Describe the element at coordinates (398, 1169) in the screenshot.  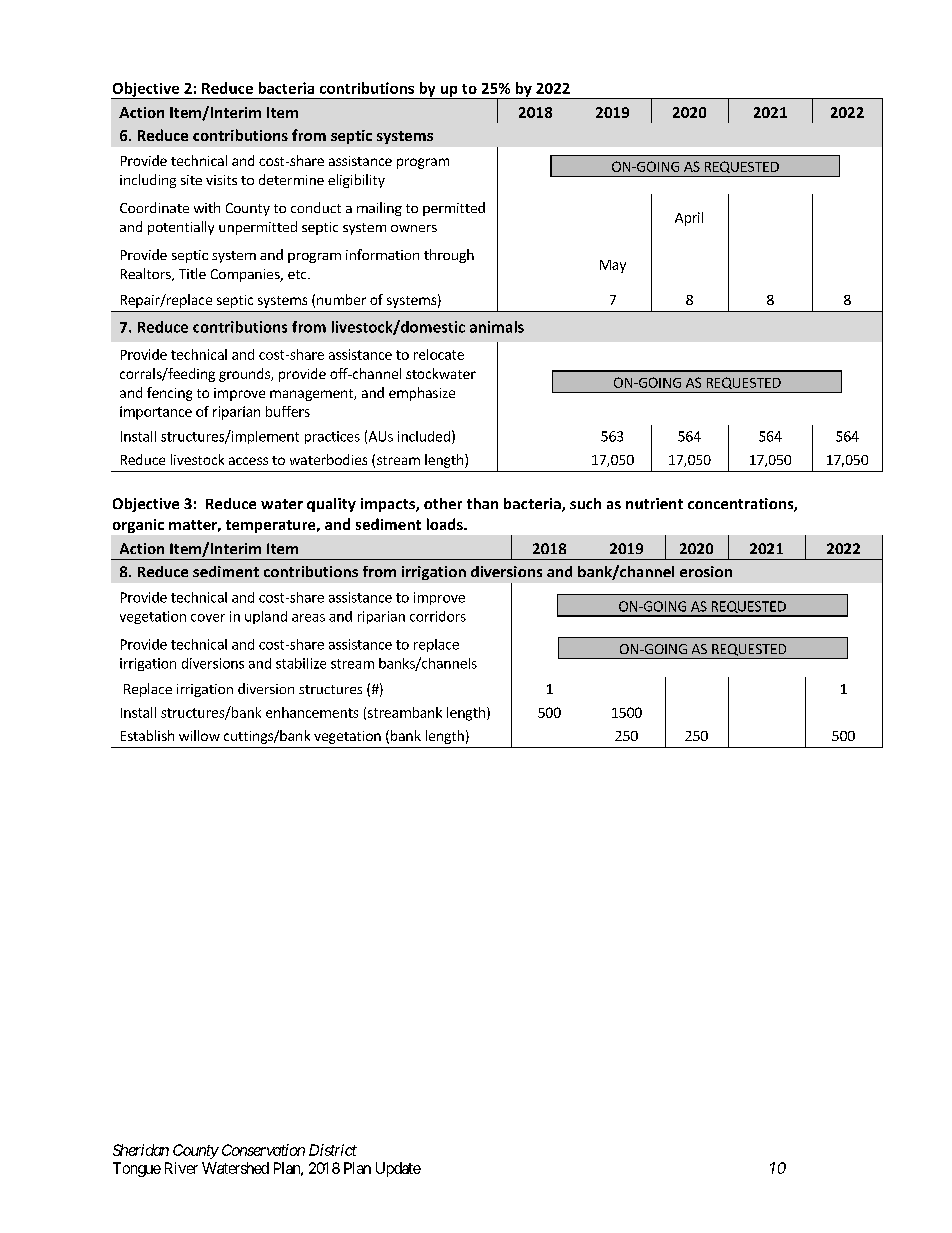
I see `Update` at that location.
